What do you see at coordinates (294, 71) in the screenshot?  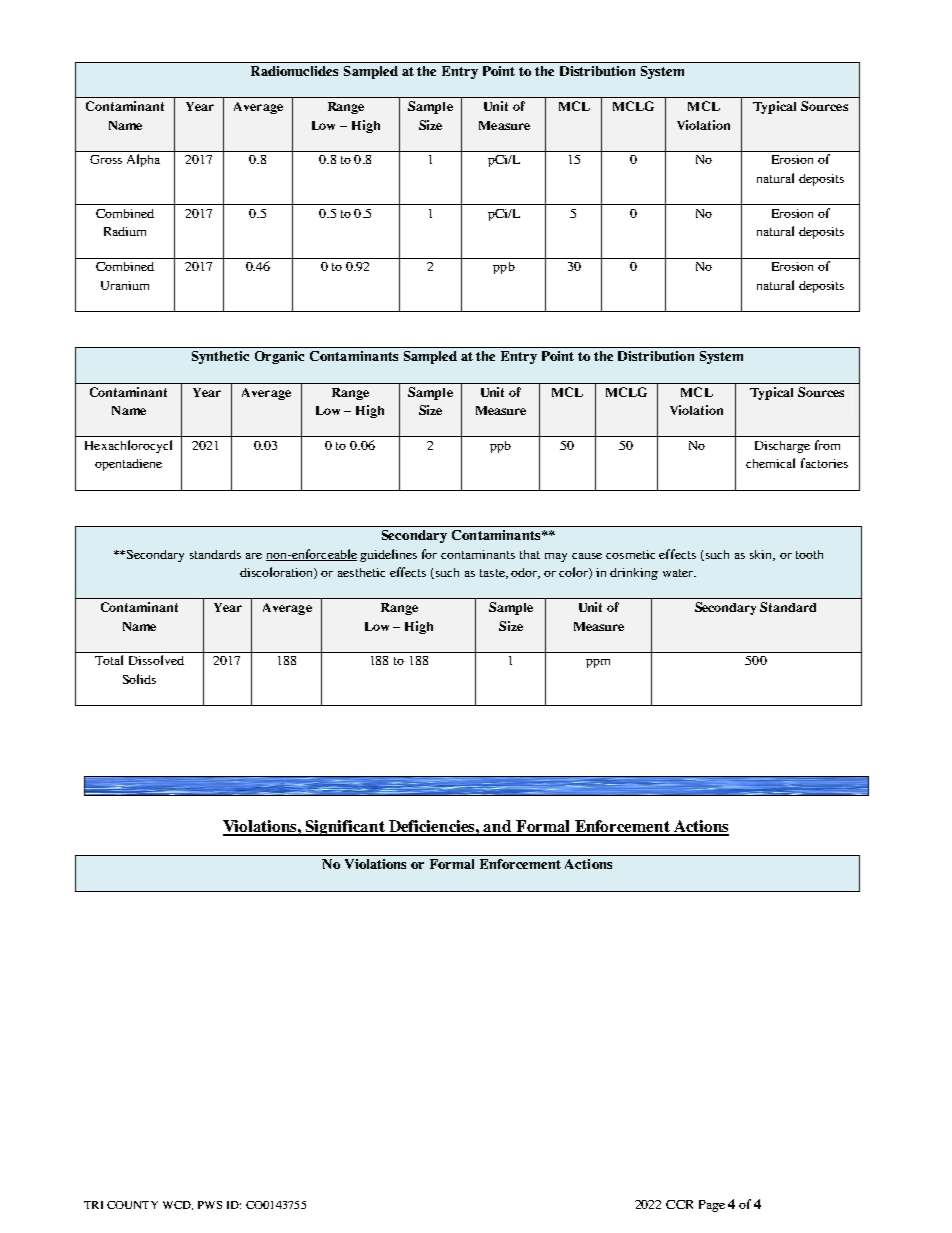 I see `Radionuclides` at bounding box center [294, 71].
